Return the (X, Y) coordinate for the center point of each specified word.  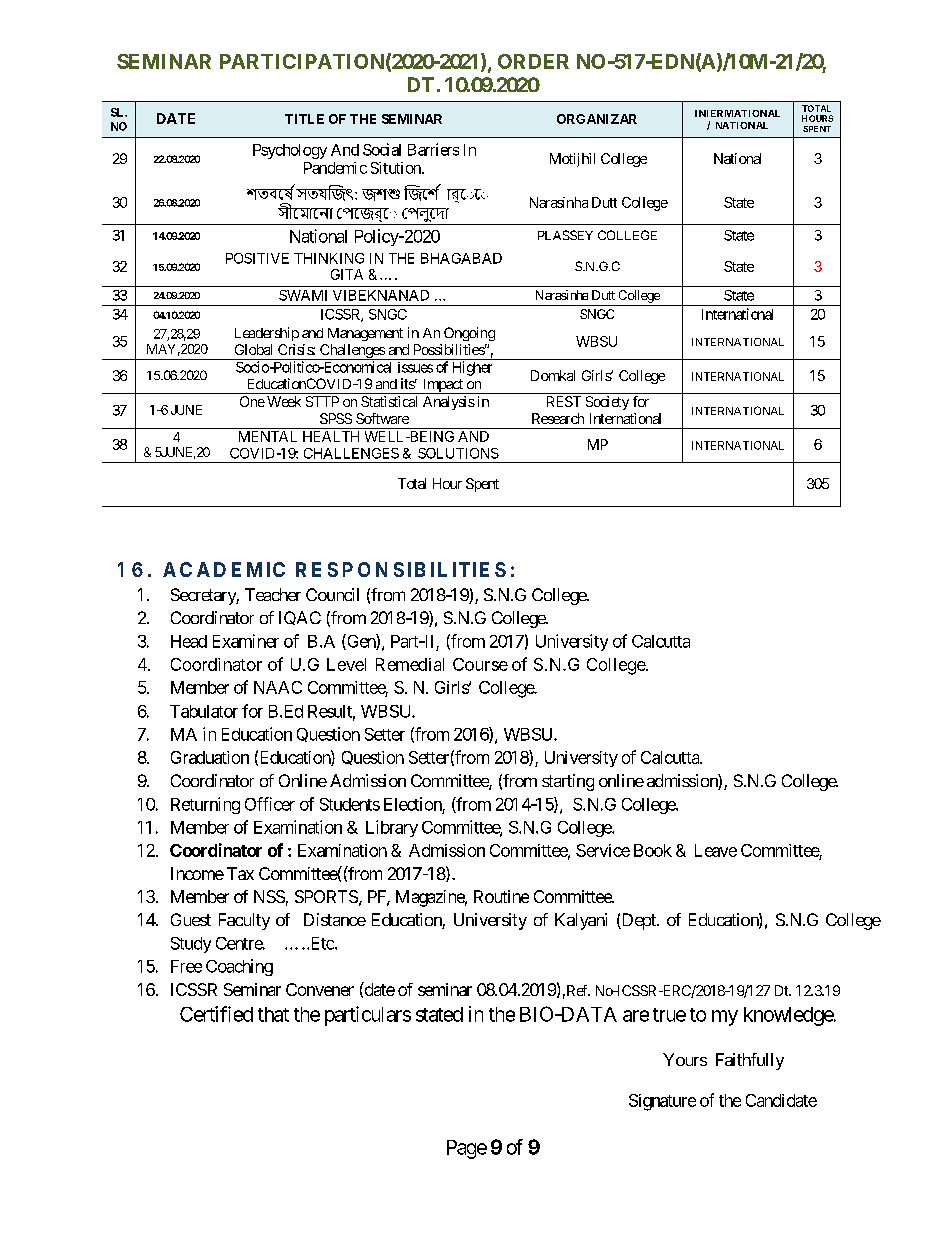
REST (564, 401)
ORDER (533, 61)
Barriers (433, 149)
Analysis (449, 403)
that (273, 1014)
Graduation (210, 757)
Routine (501, 896)
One (252, 401)
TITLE (304, 119)
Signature (662, 1102)
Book (653, 850)
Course (480, 664)
